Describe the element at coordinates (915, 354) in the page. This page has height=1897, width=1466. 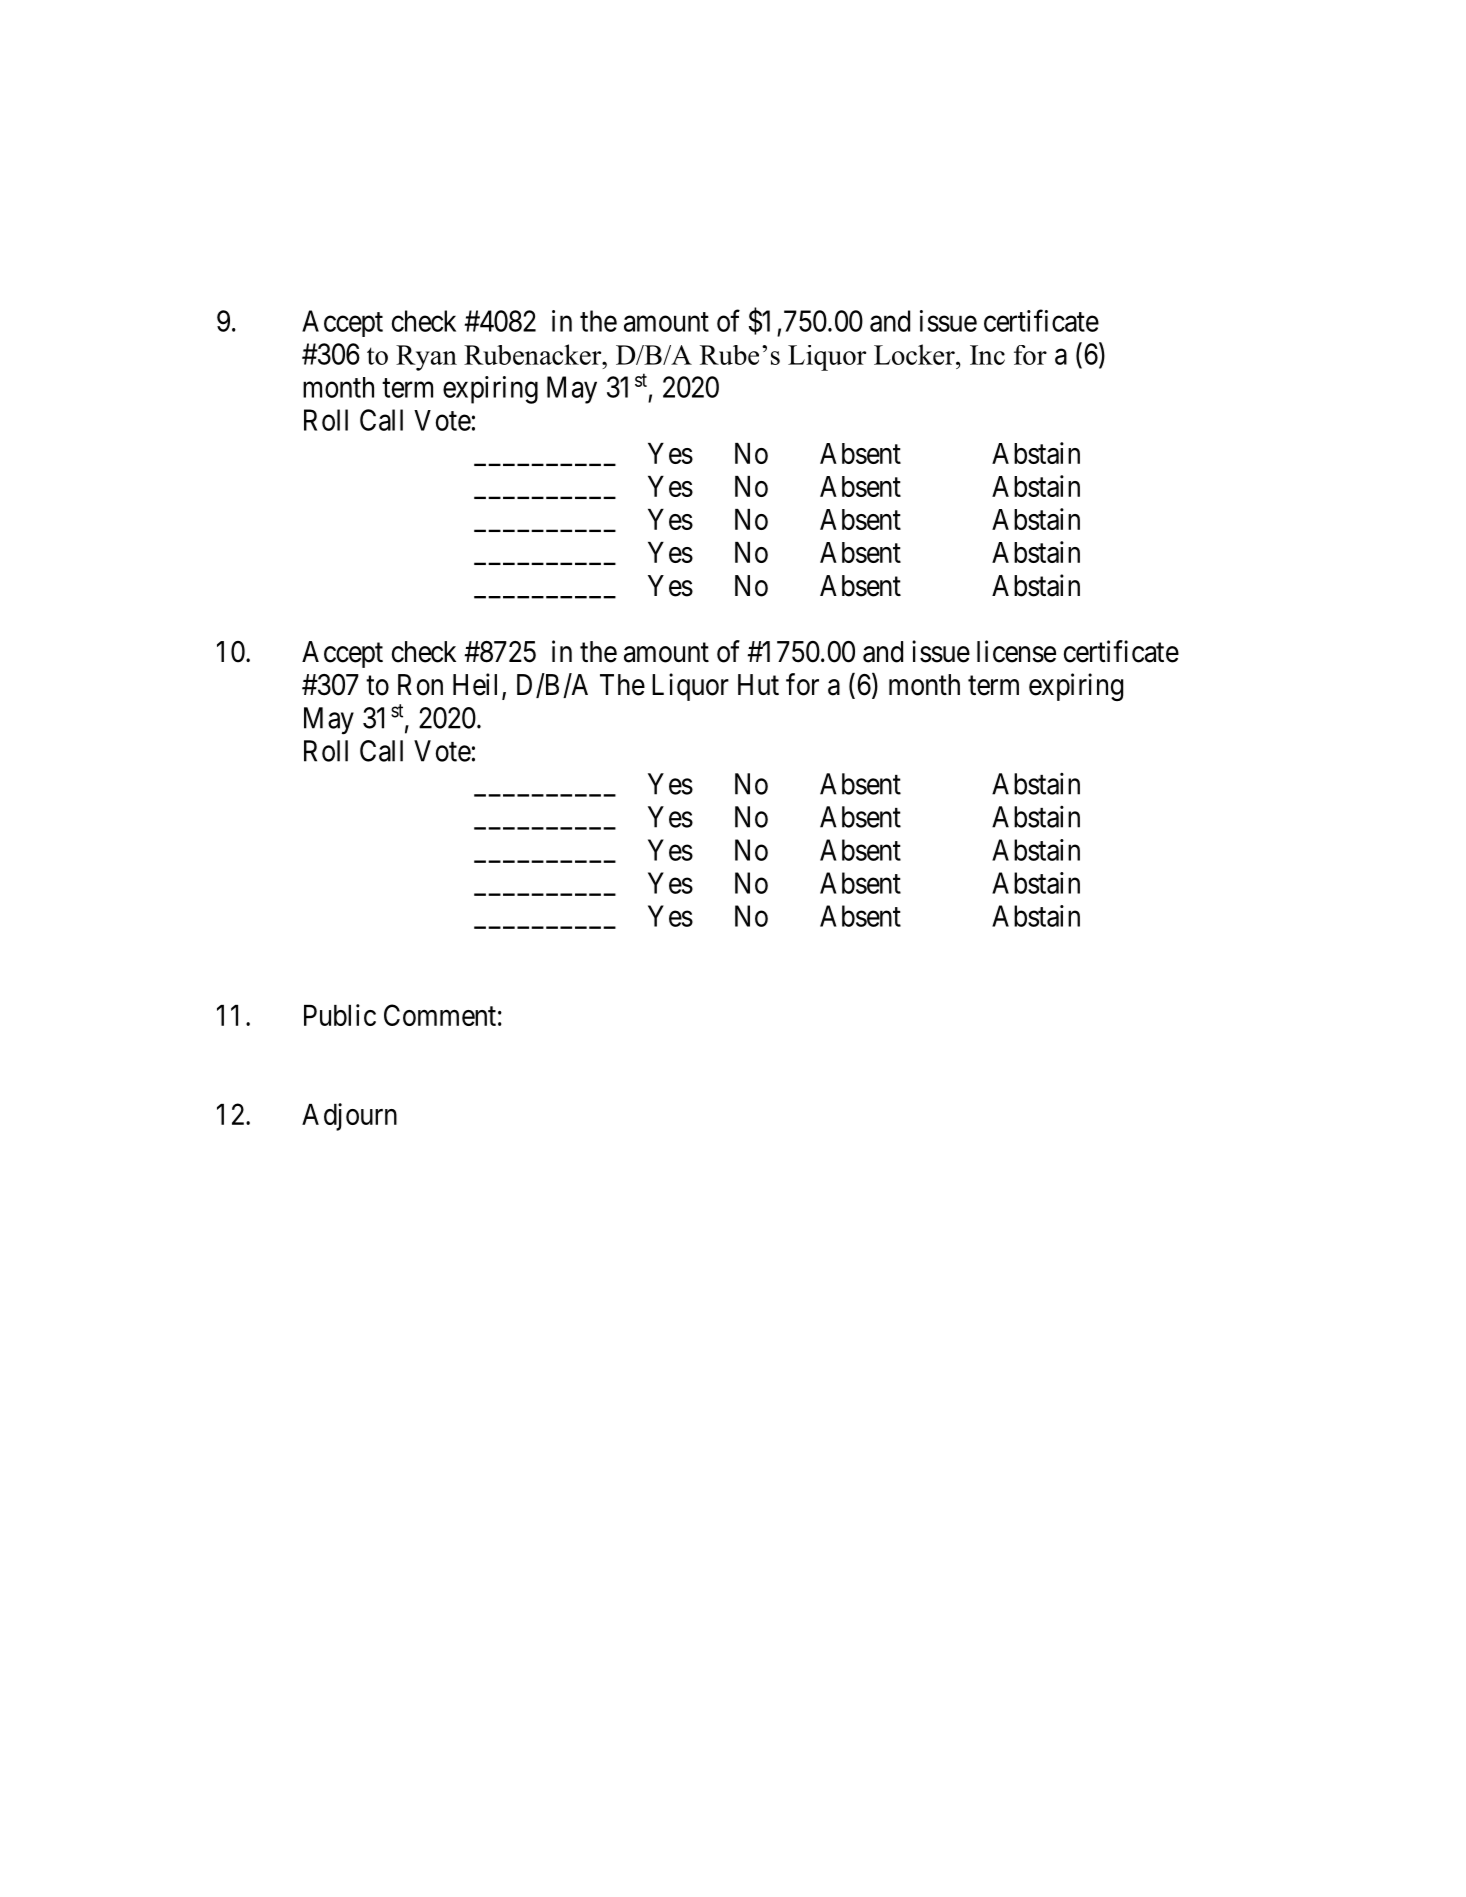
I see `Locker` at that location.
